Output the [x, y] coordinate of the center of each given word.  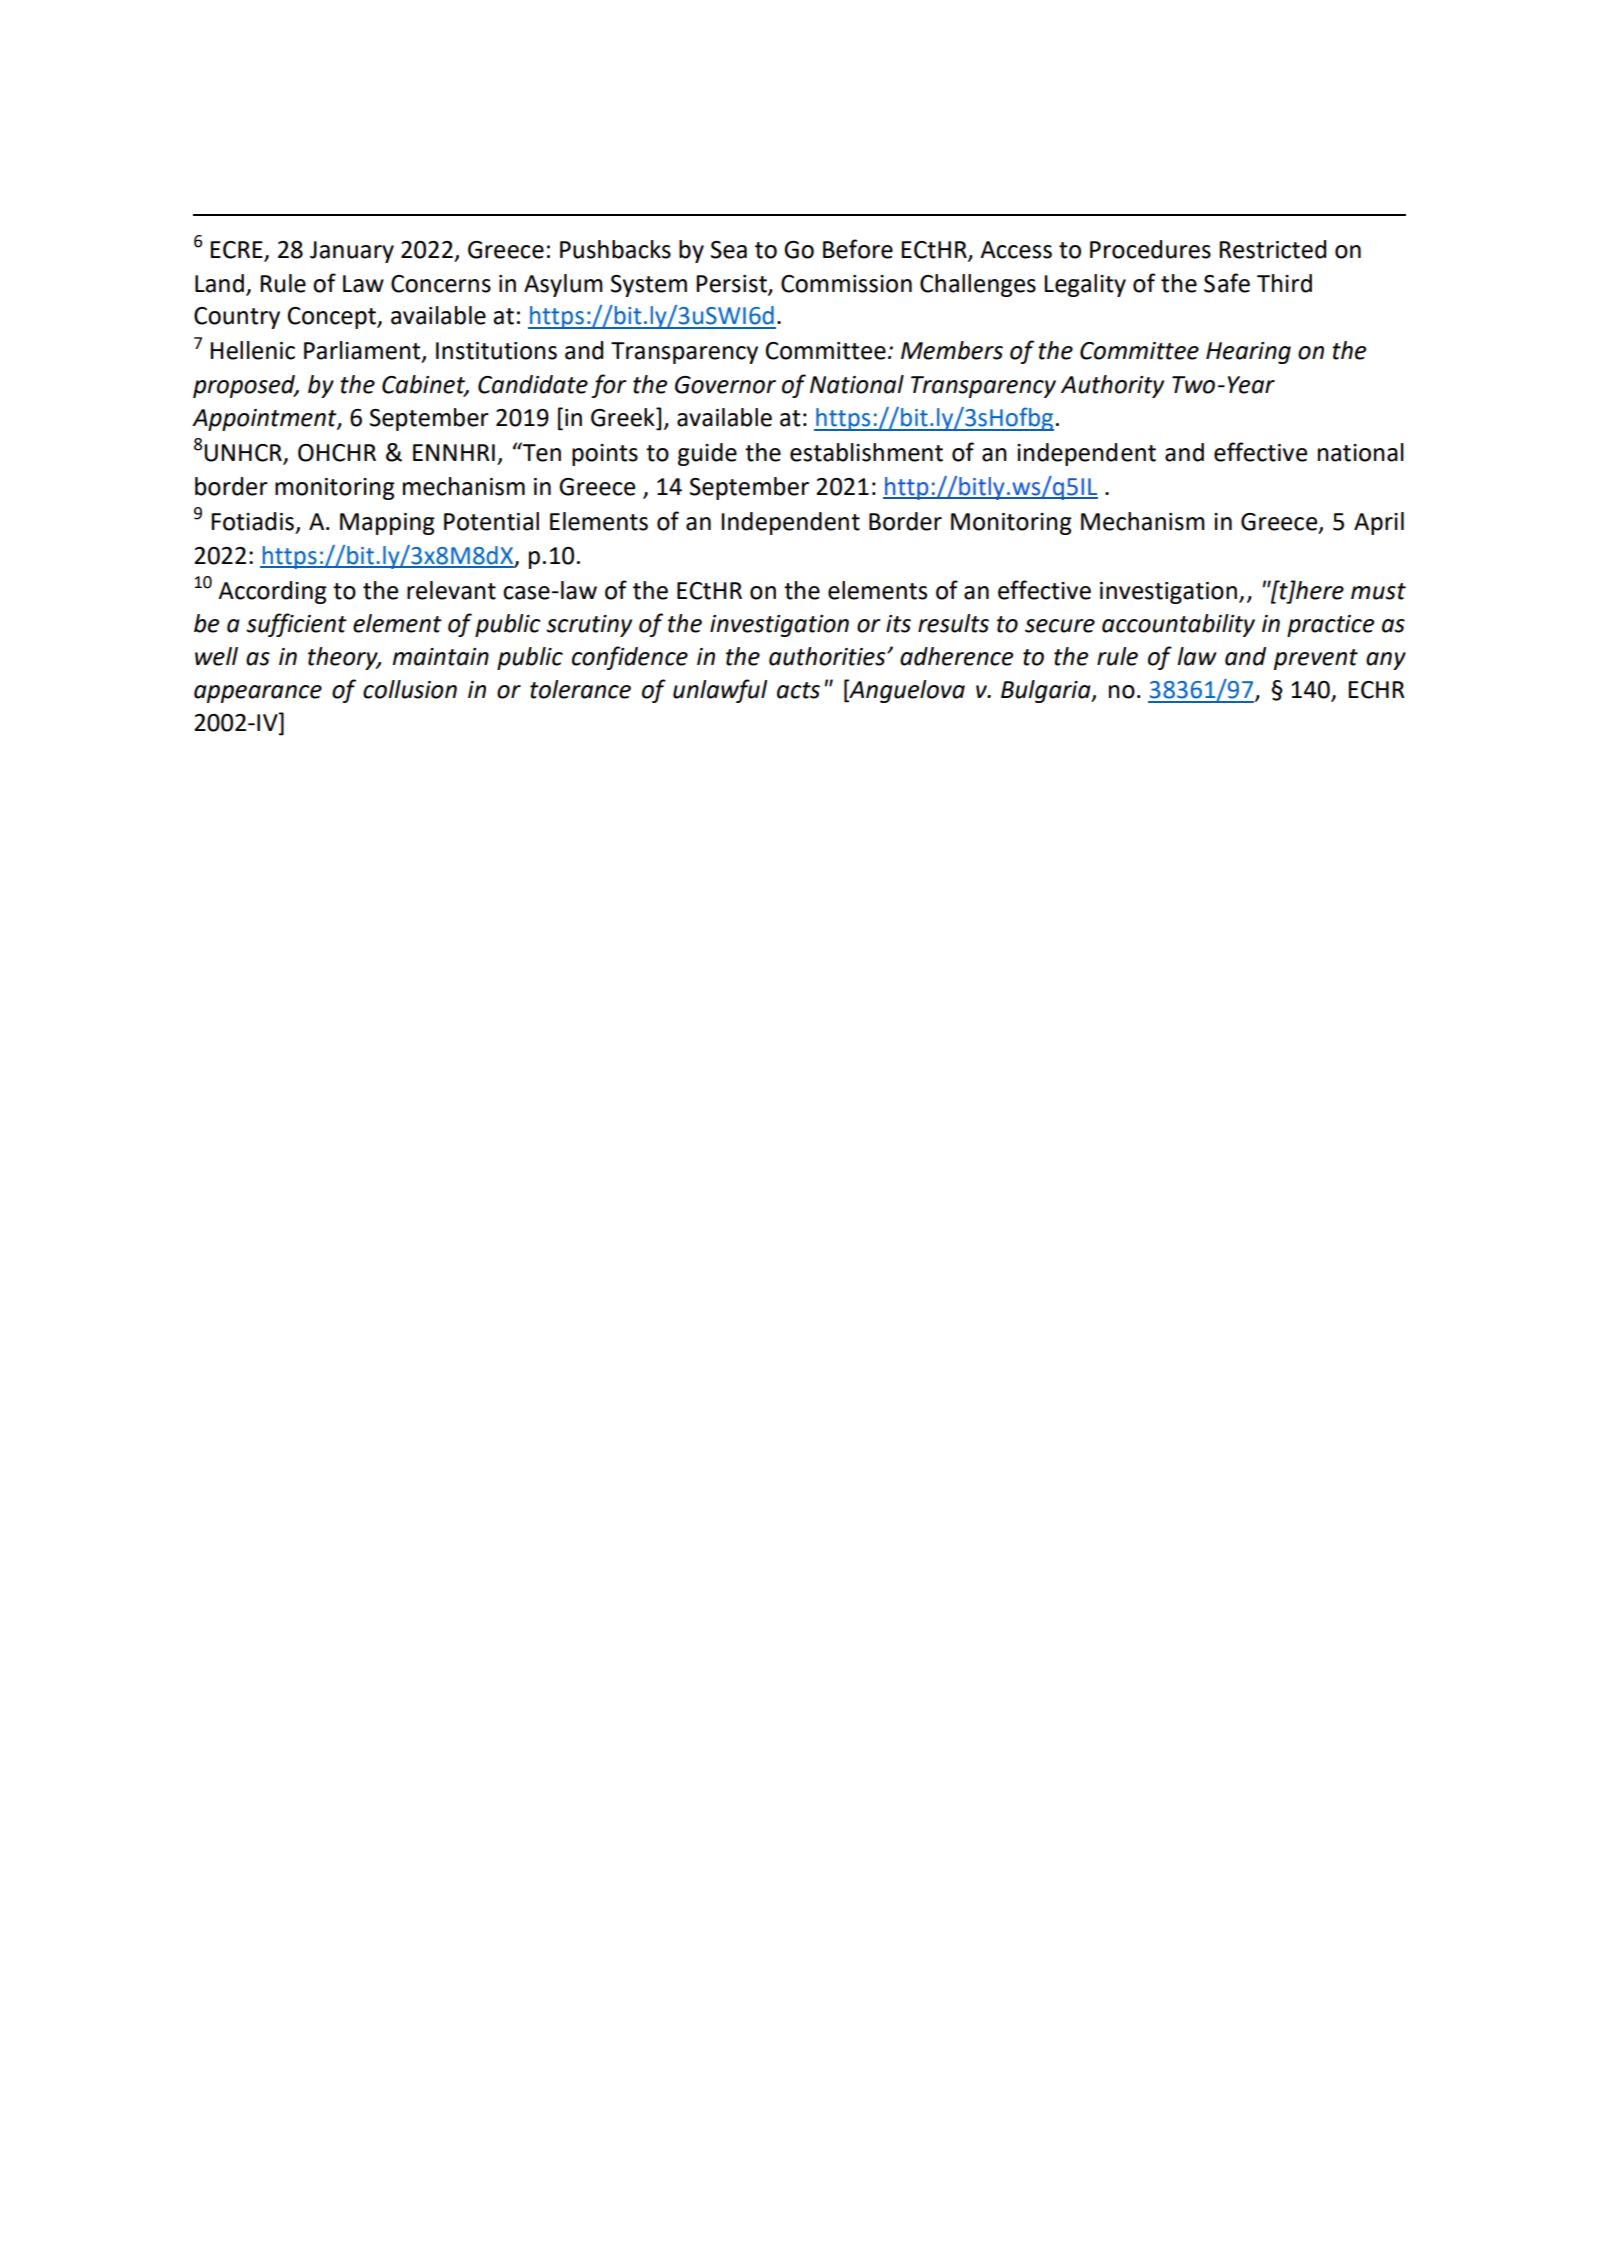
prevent [1316, 659]
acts [798, 690]
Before [858, 249]
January [352, 252]
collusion [410, 689]
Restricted [1272, 249]
